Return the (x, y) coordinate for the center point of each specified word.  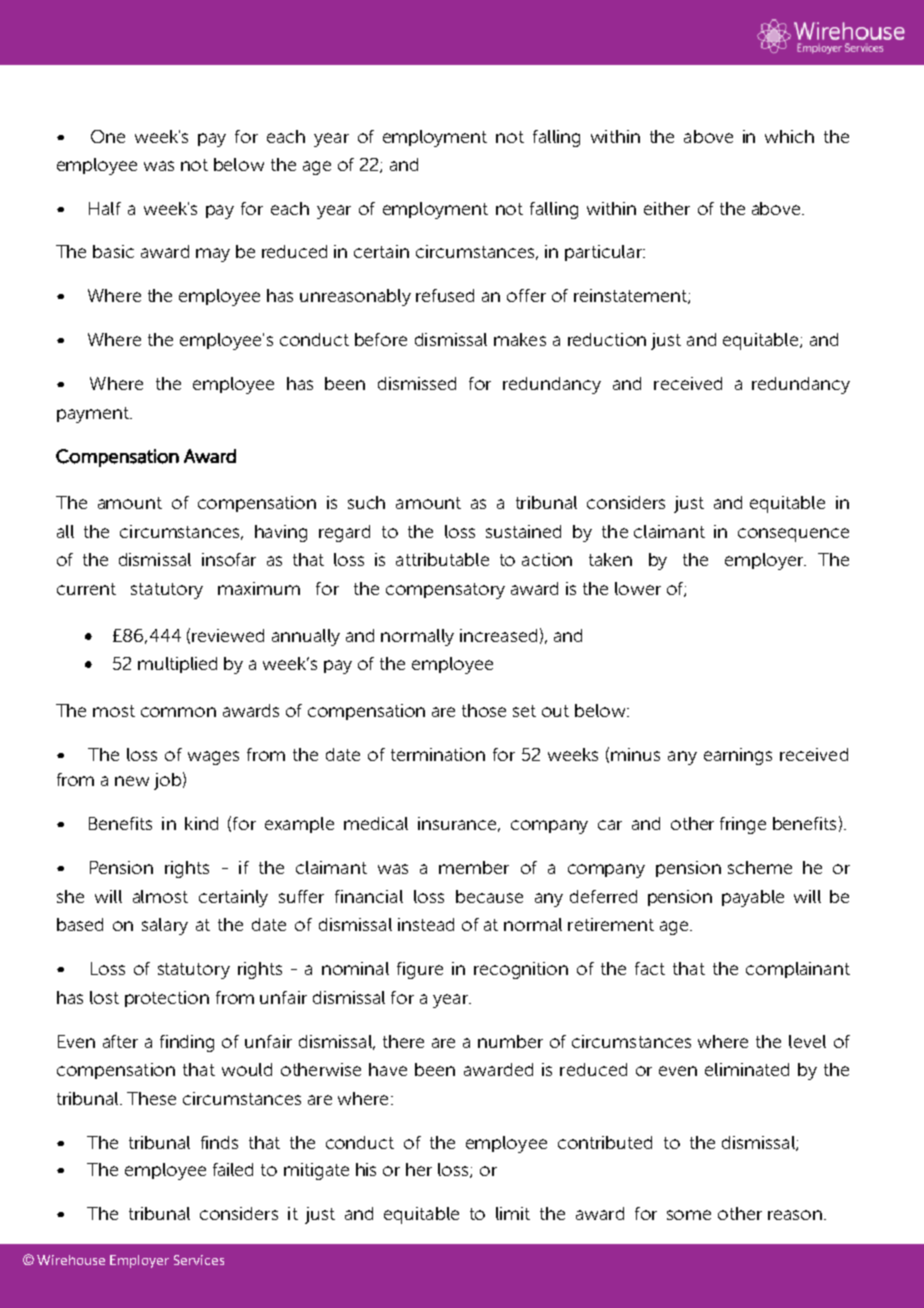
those (484, 710)
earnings (738, 756)
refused (445, 295)
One (108, 136)
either (667, 208)
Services (199, 1260)
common (178, 712)
